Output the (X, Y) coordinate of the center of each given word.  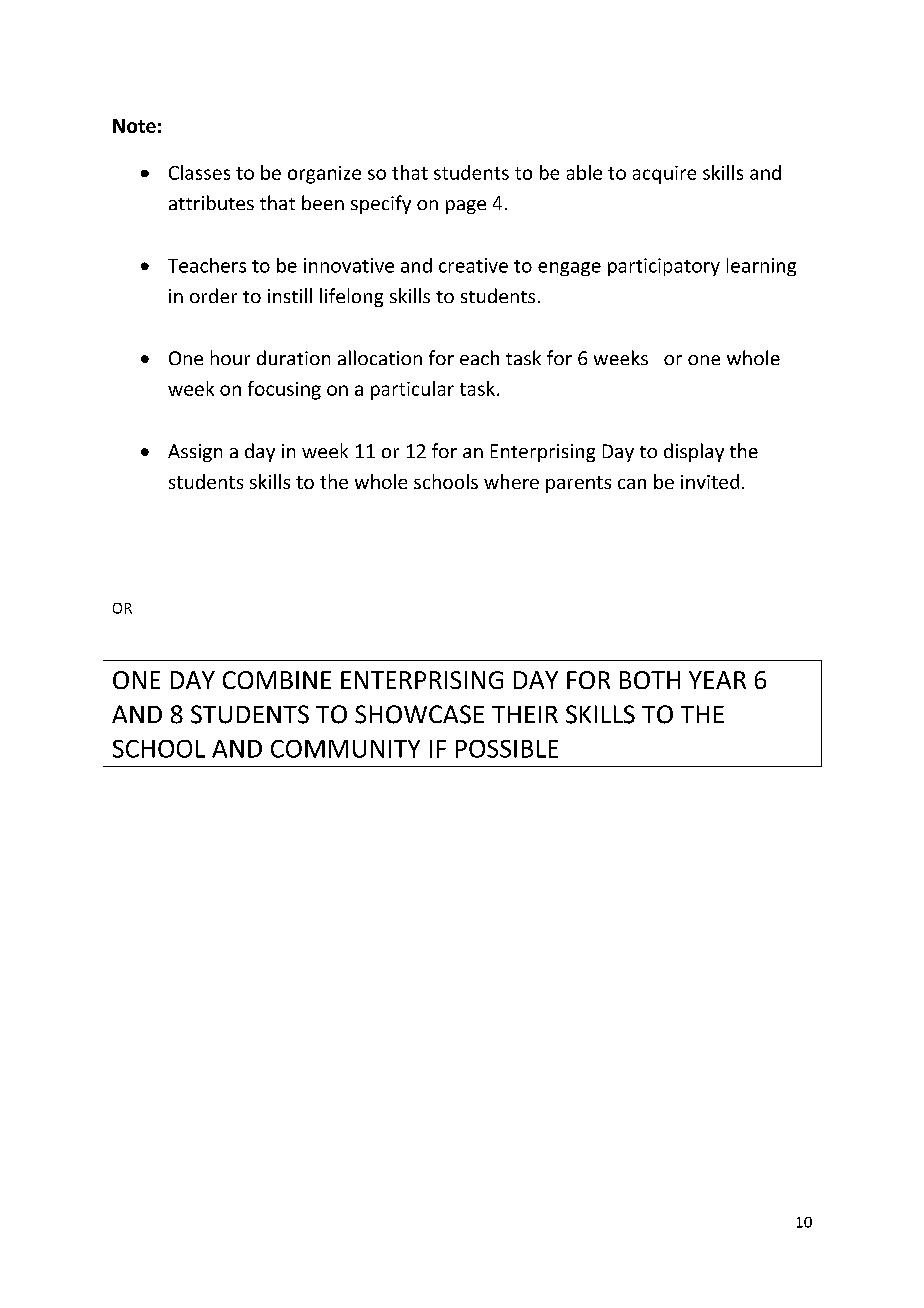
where (511, 481)
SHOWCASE (419, 714)
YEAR (717, 680)
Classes (199, 172)
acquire (664, 175)
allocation (380, 357)
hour (230, 357)
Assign (195, 453)
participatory (664, 267)
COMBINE (277, 680)
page (466, 207)
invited (710, 481)
